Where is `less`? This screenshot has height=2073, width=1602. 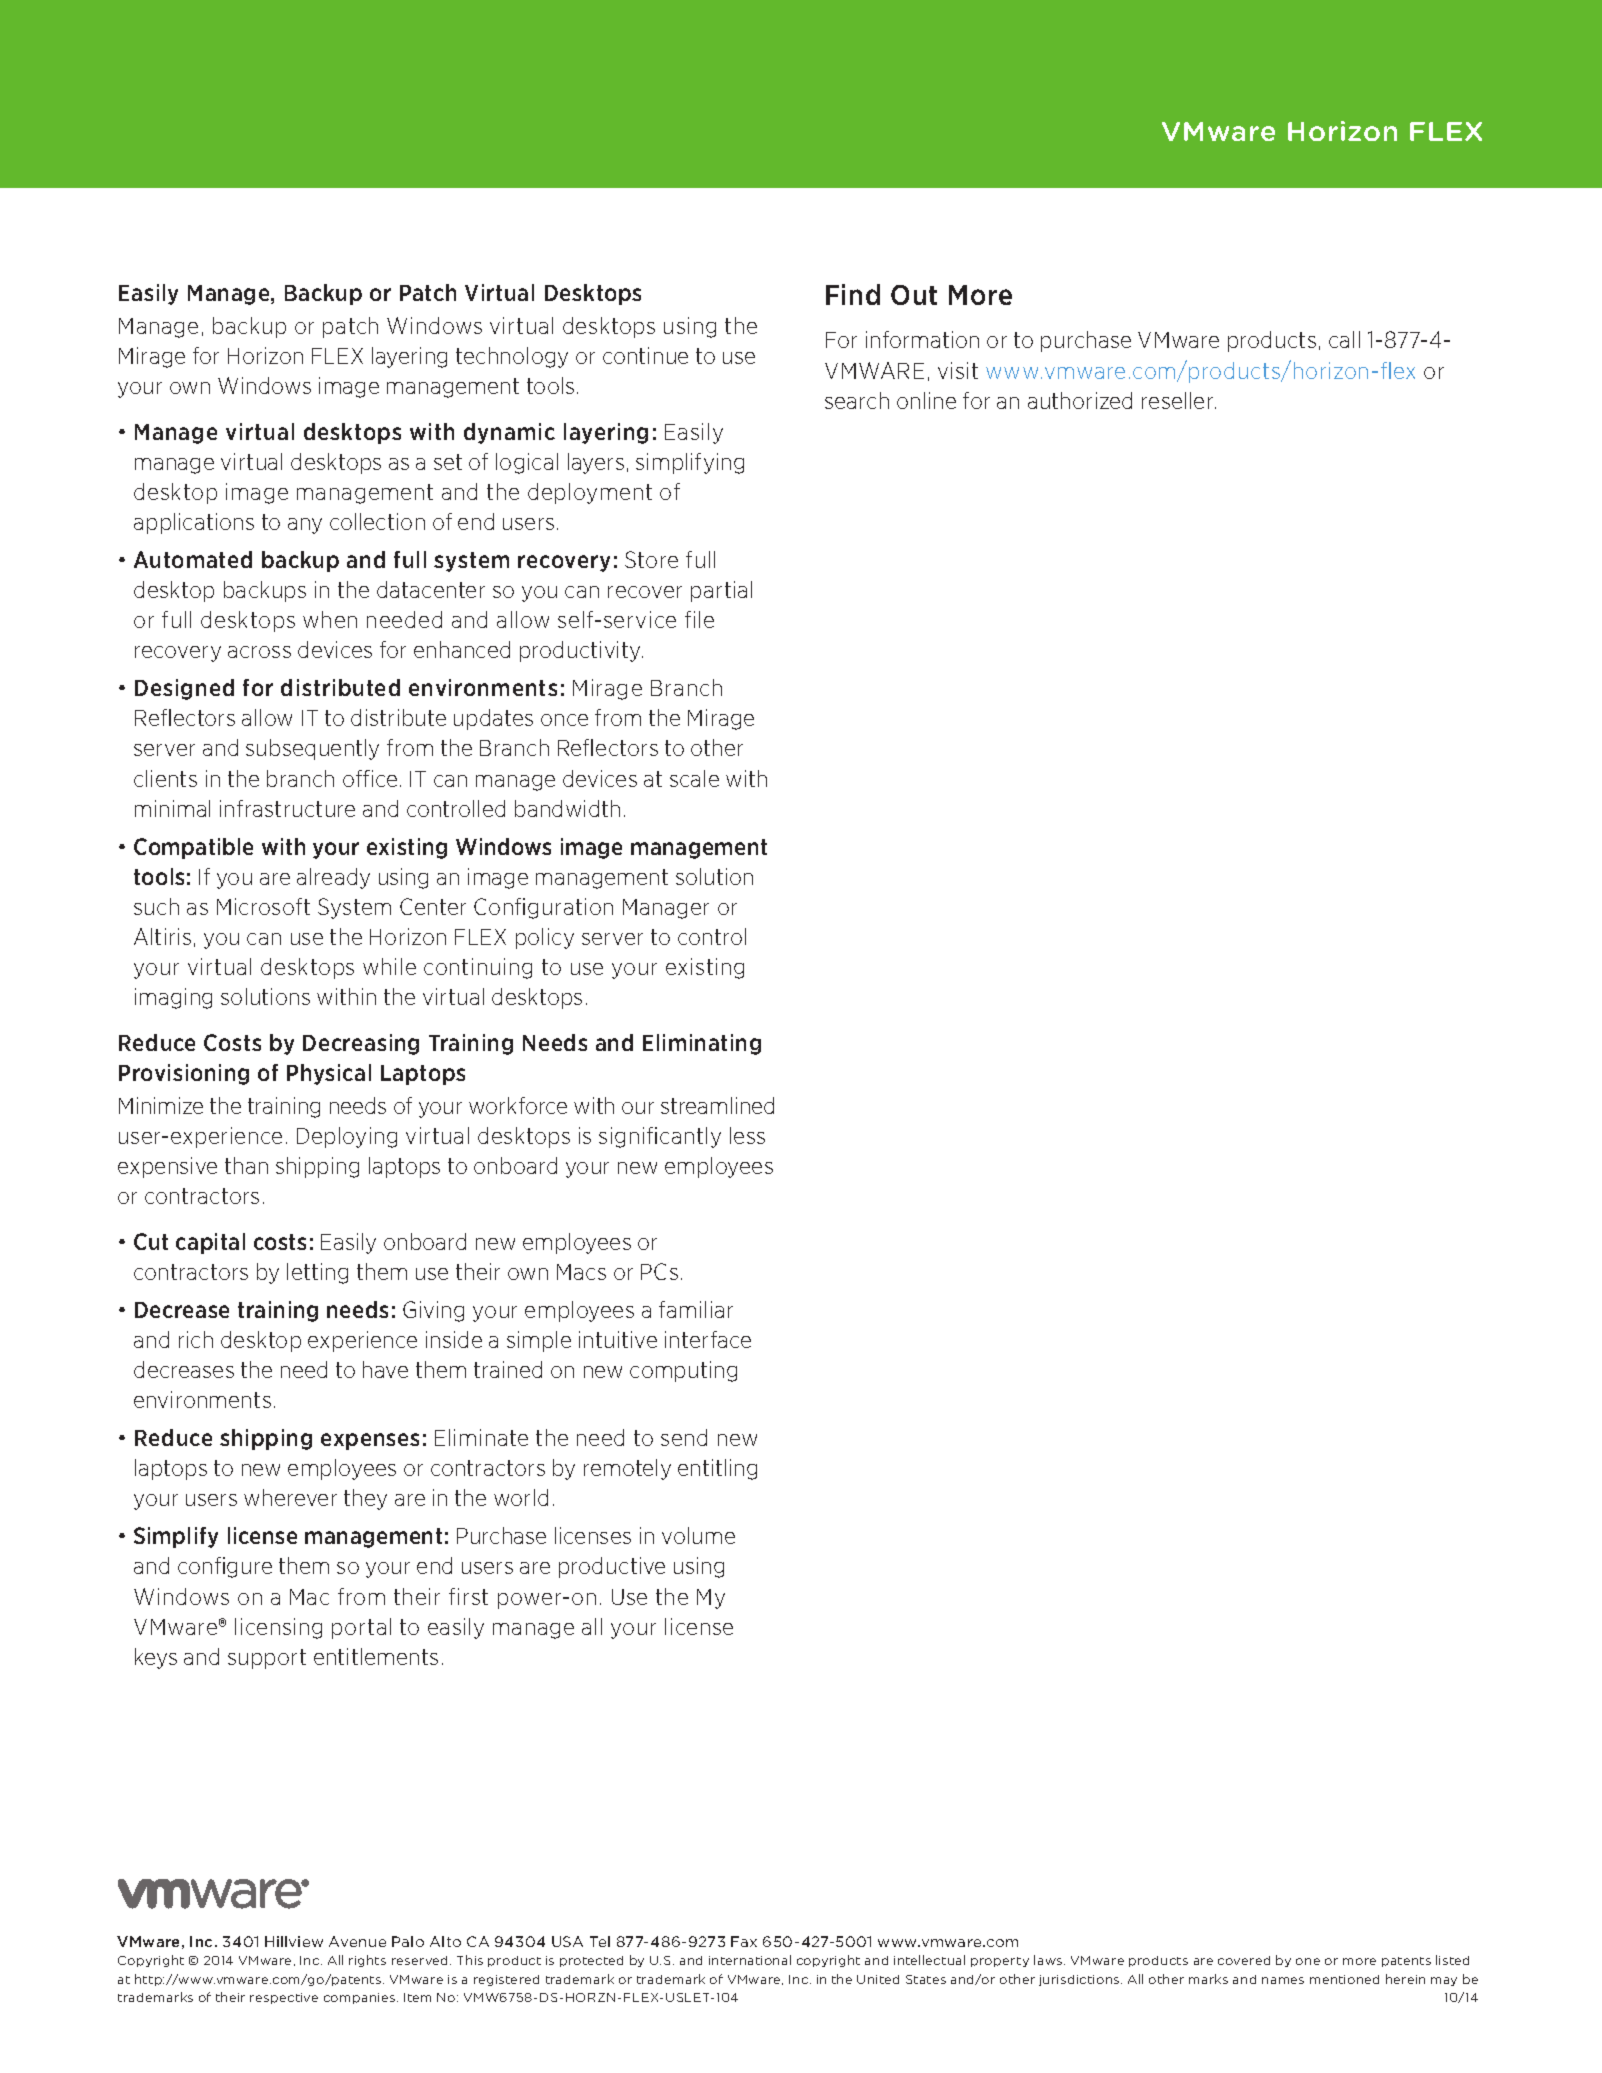
less is located at coordinates (747, 1135).
